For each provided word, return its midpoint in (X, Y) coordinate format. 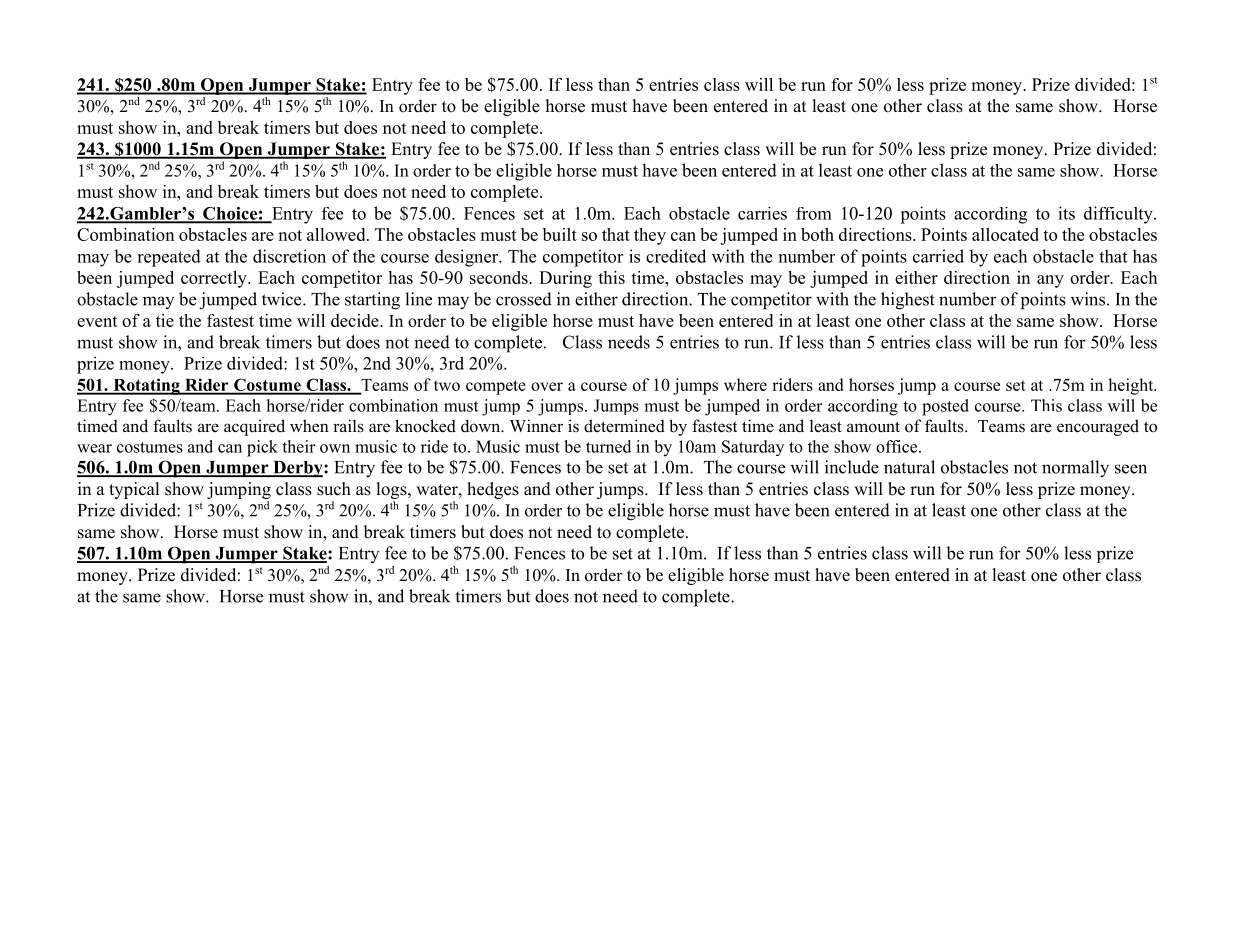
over (547, 386)
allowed (337, 234)
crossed (524, 299)
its (1066, 213)
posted (945, 407)
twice (283, 299)
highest (908, 301)
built (560, 234)
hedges (493, 490)
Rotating (146, 386)
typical (134, 490)
